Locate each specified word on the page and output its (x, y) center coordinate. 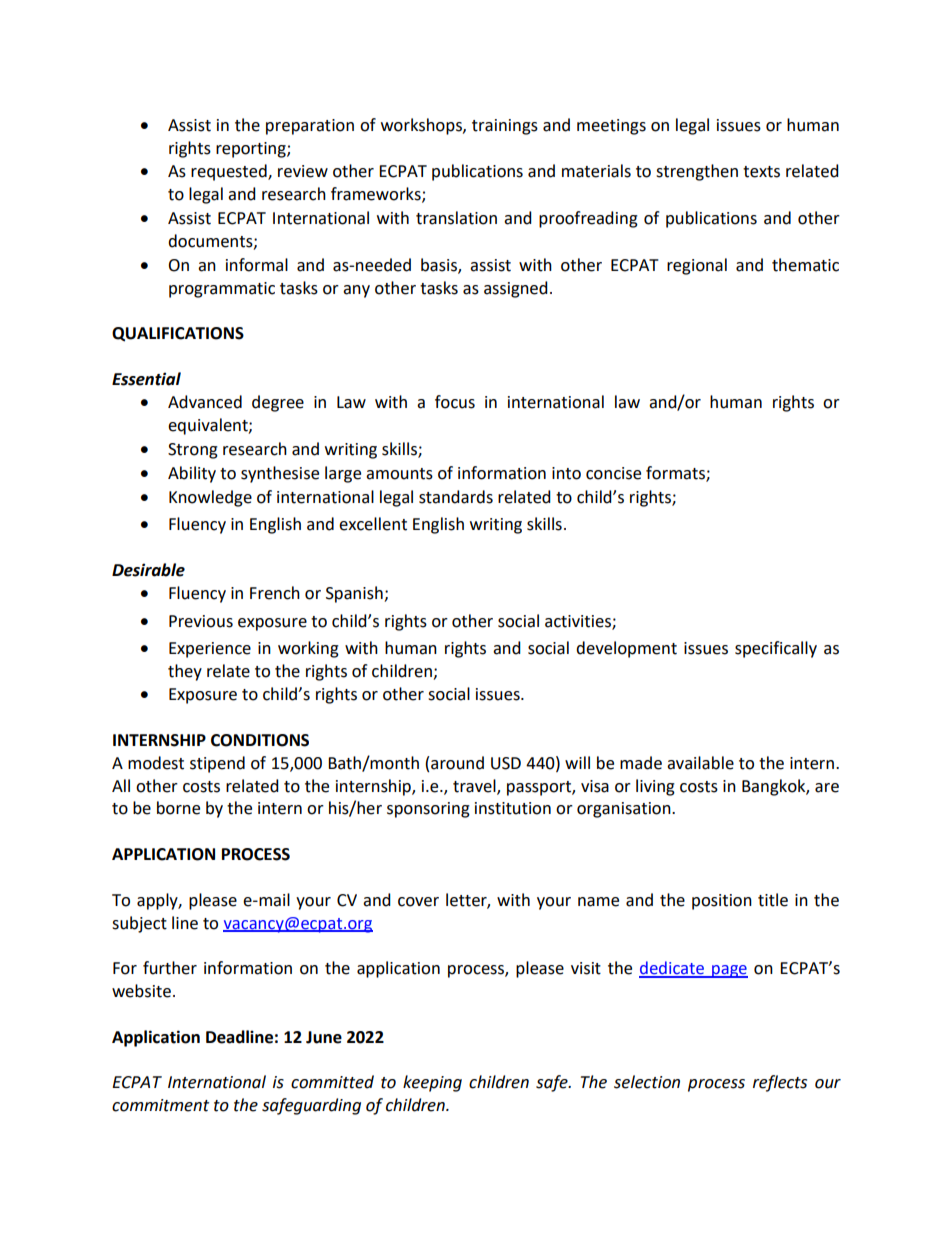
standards (456, 497)
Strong (193, 451)
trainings (505, 127)
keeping (432, 1083)
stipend (217, 764)
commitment (160, 1105)
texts (761, 172)
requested (230, 172)
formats (676, 474)
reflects (780, 1083)
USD (506, 763)
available (700, 763)
